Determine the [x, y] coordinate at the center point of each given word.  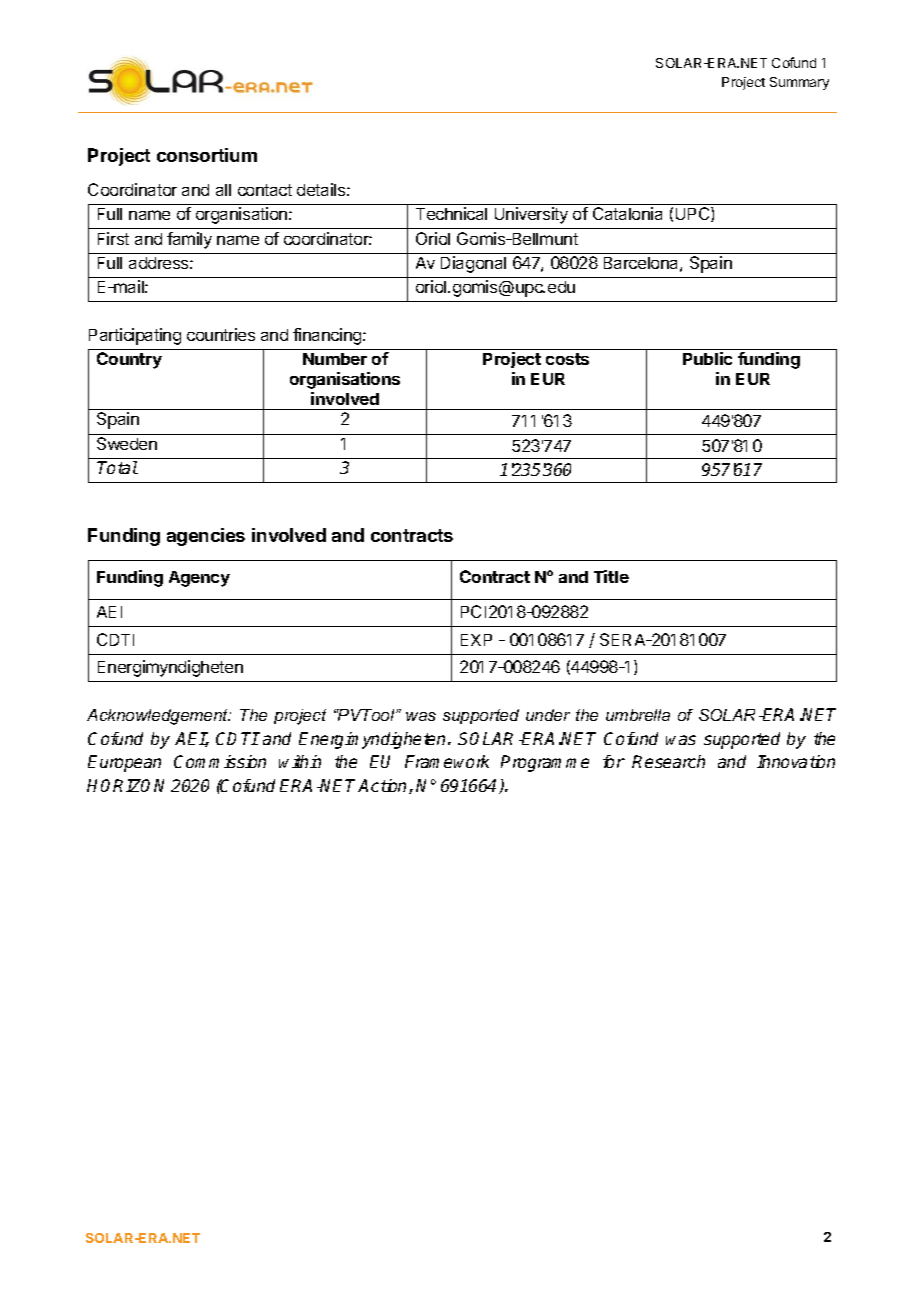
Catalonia [627, 213]
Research [668, 761]
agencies [206, 537]
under [548, 715]
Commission [220, 761]
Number [335, 359]
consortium [207, 155]
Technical [451, 213]
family [189, 240]
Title [611, 576]
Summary [799, 83]
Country [129, 360]
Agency [199, 579]
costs [567, 359]
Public [707, 358]
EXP [476, 640]
